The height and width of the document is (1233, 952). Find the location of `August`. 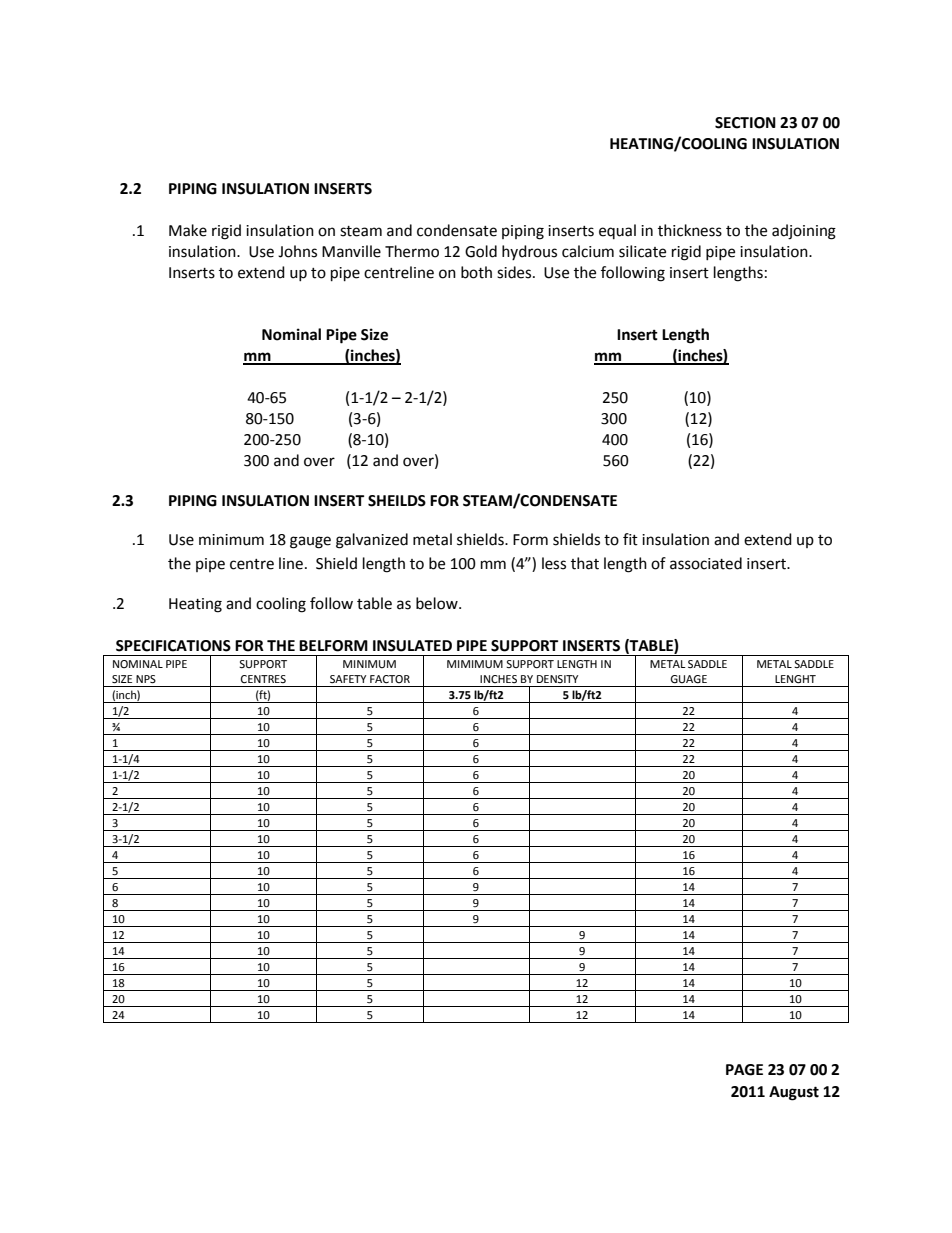

August is located at coordinates (794, 1093).
